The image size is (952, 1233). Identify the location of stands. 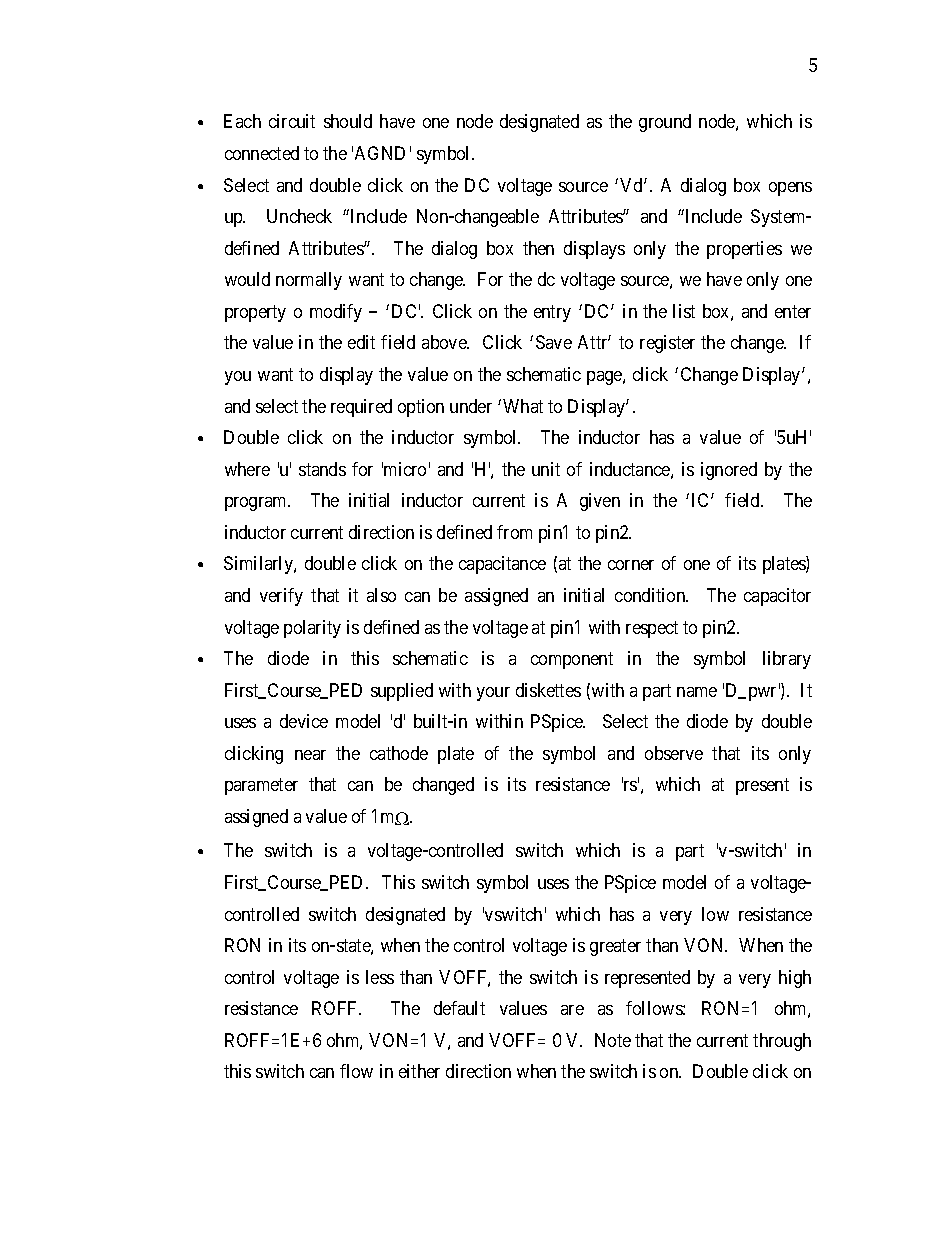
(322, 469).
